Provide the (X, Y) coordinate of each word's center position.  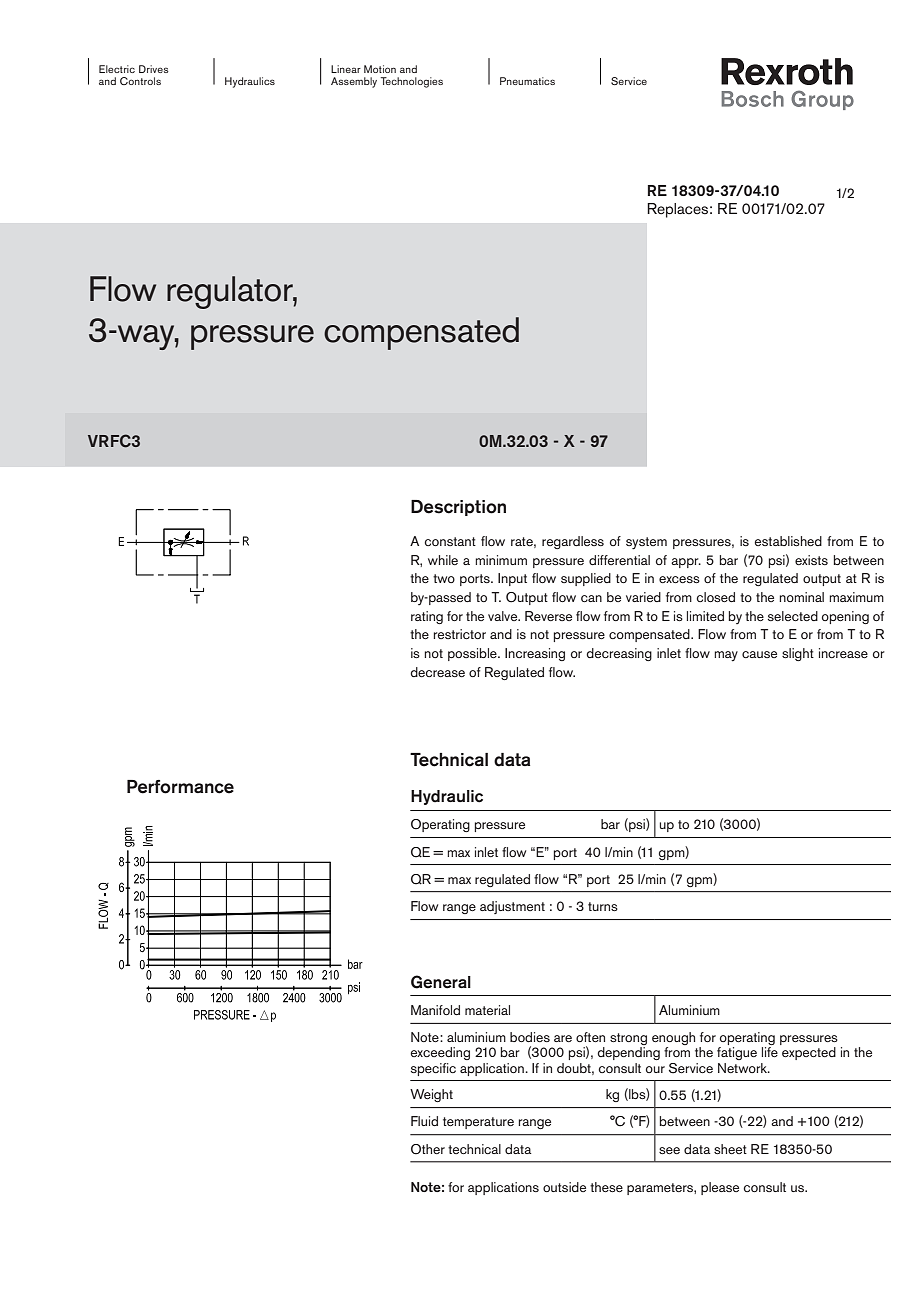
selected (793, 616)
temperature (478, 1123)
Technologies (412, 82)
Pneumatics (527, 81)
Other (428, 1149)
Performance (180, 787)
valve (504, 616)
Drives (154, 69)
